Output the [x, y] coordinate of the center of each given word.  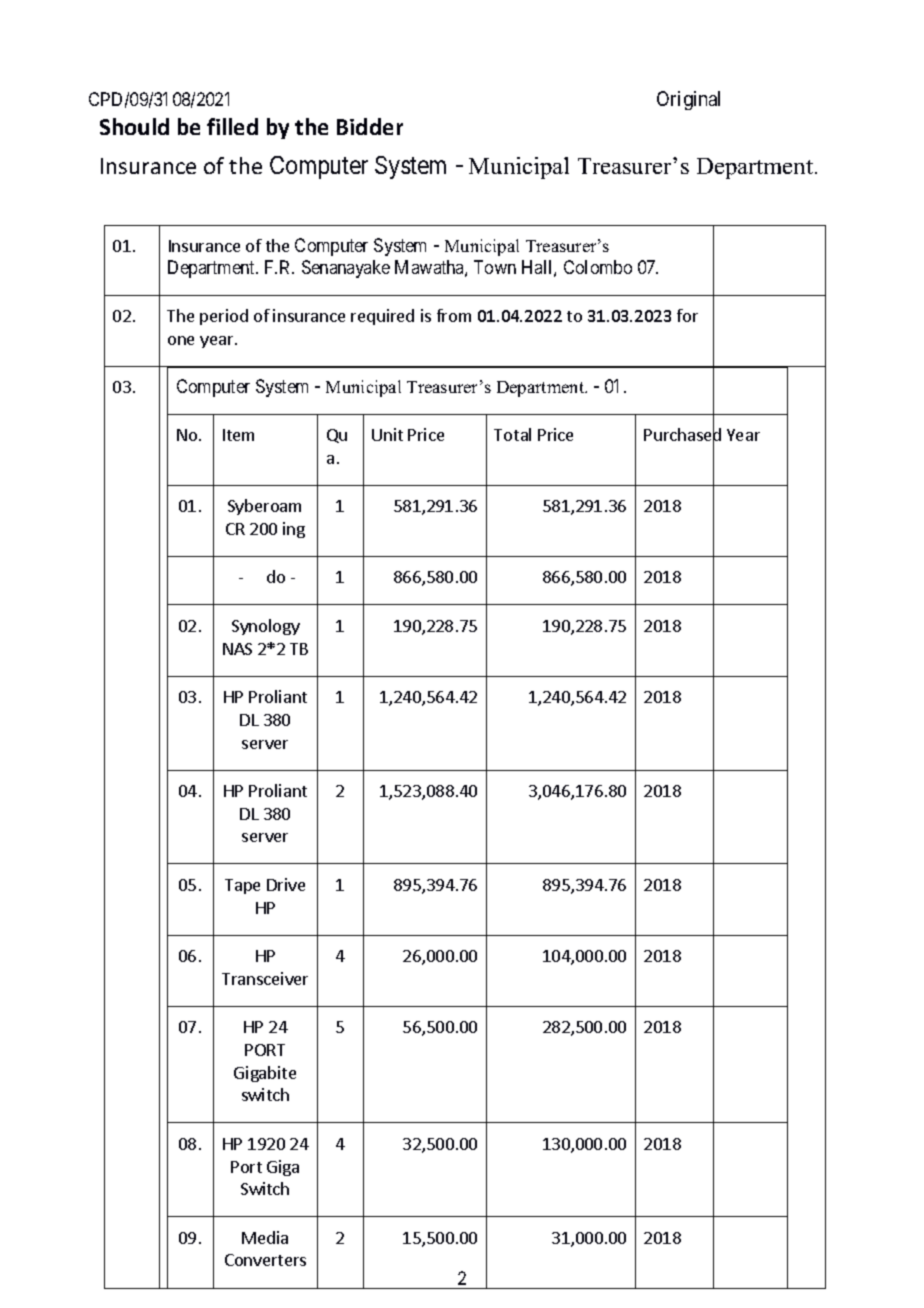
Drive [286, 884]
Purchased [682, 435]
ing [294, 530]
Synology [266, 627]
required [382, 317]
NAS [237, 649]
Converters [265, 1260]
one [181, 340]
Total [512, 434]
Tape [242, 886]
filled [232, 126]
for [687, 315]
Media [265, 1237]
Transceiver [265, 978]
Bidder [370, 126]
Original [688, 100]
